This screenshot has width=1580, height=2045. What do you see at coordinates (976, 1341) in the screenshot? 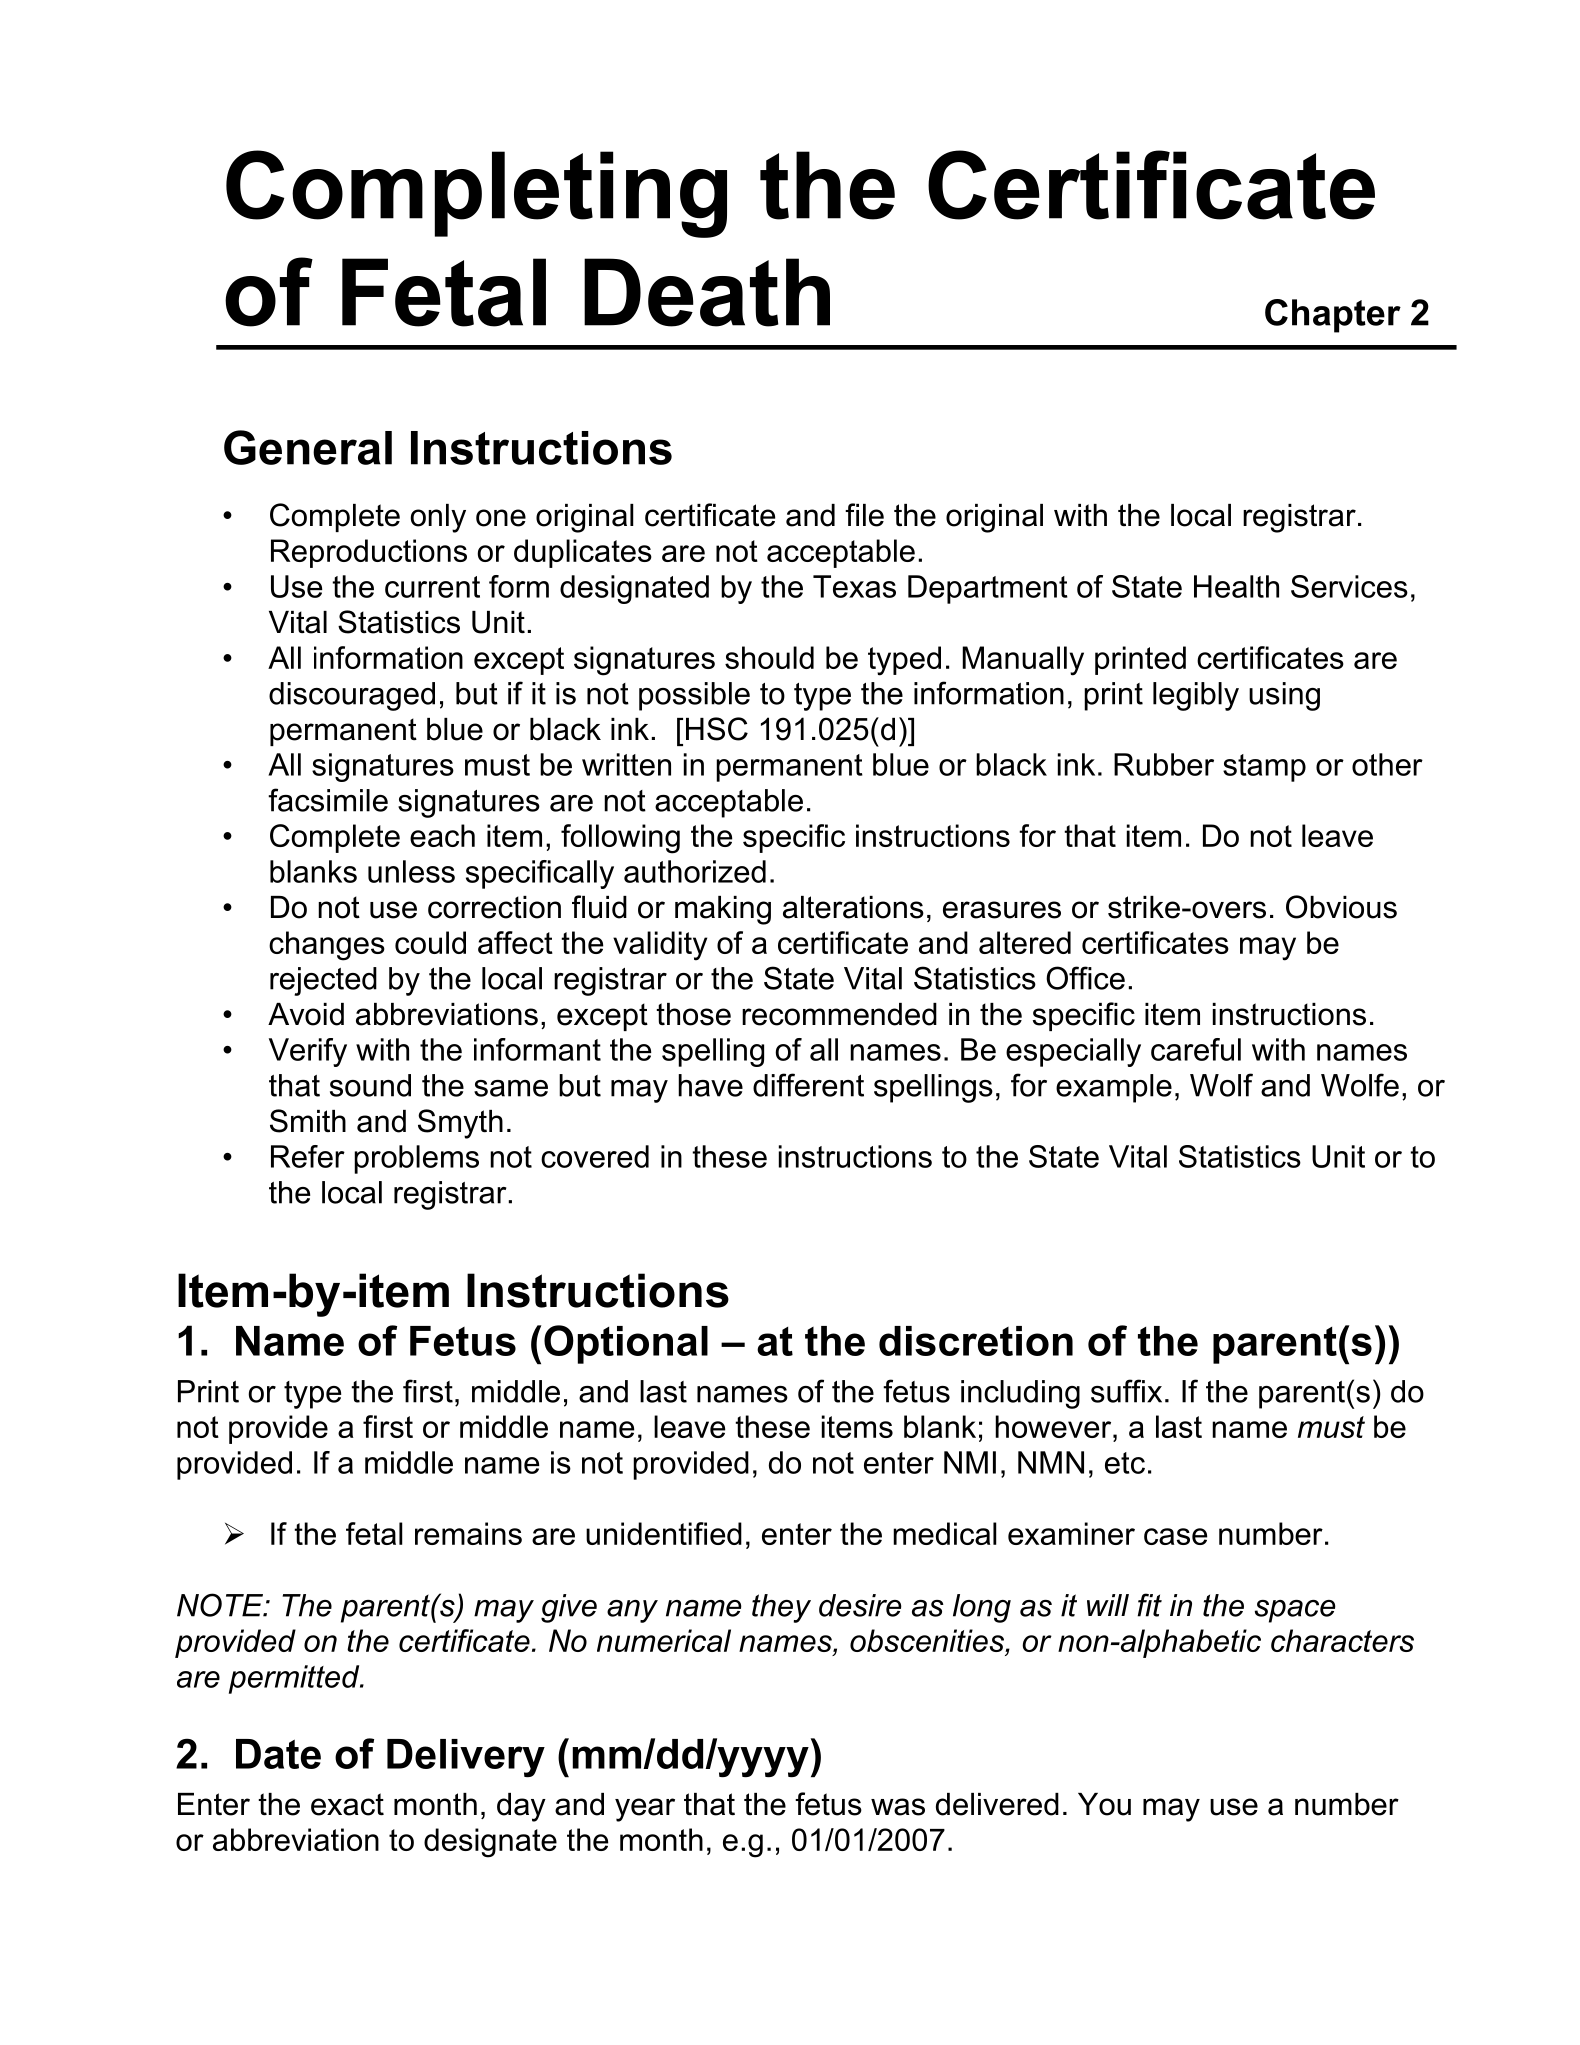
I see `discretion` at bounding box center [976, 1341].
